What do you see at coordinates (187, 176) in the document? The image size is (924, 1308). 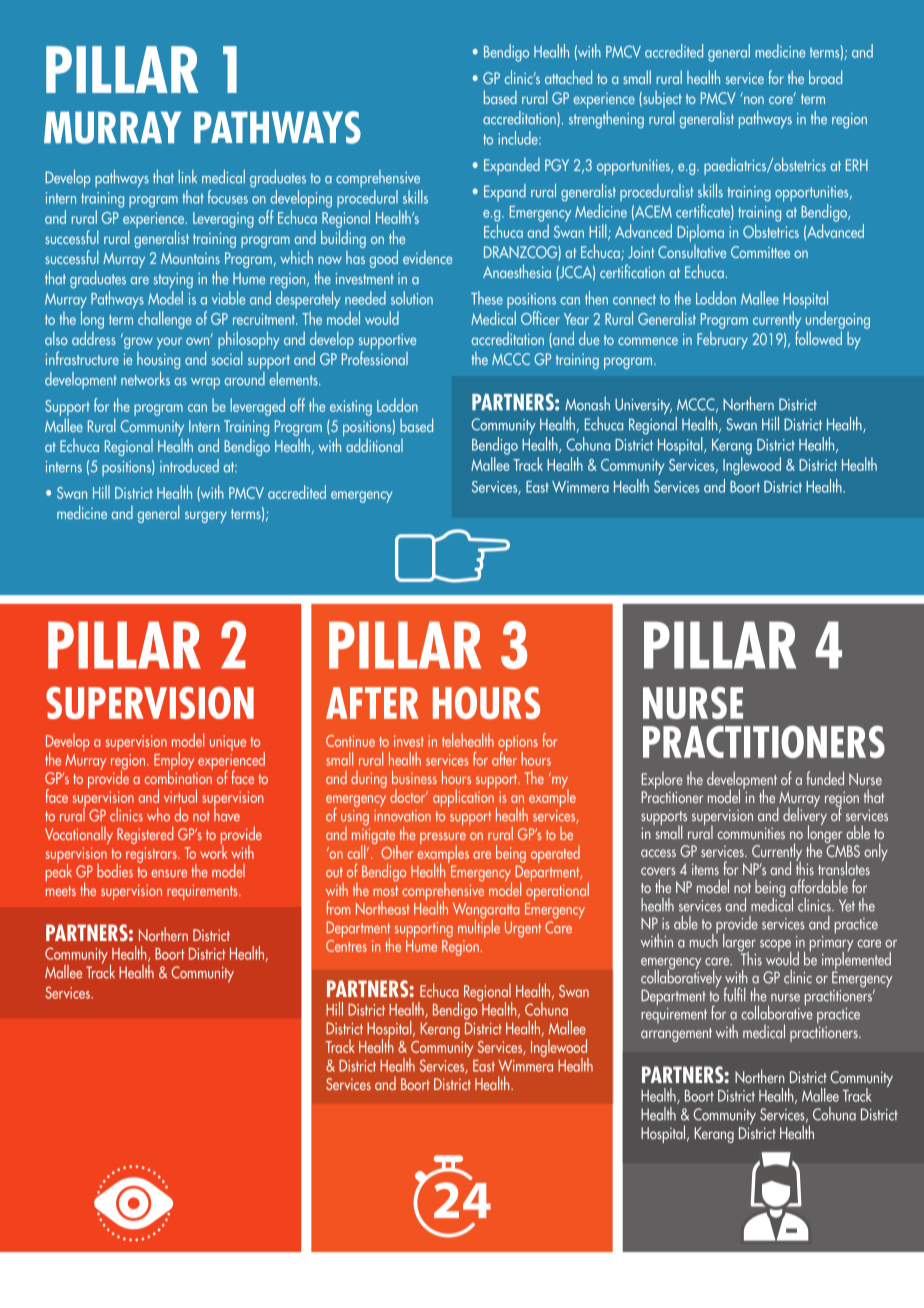 I see `link` at bounding box center [187, 176].
